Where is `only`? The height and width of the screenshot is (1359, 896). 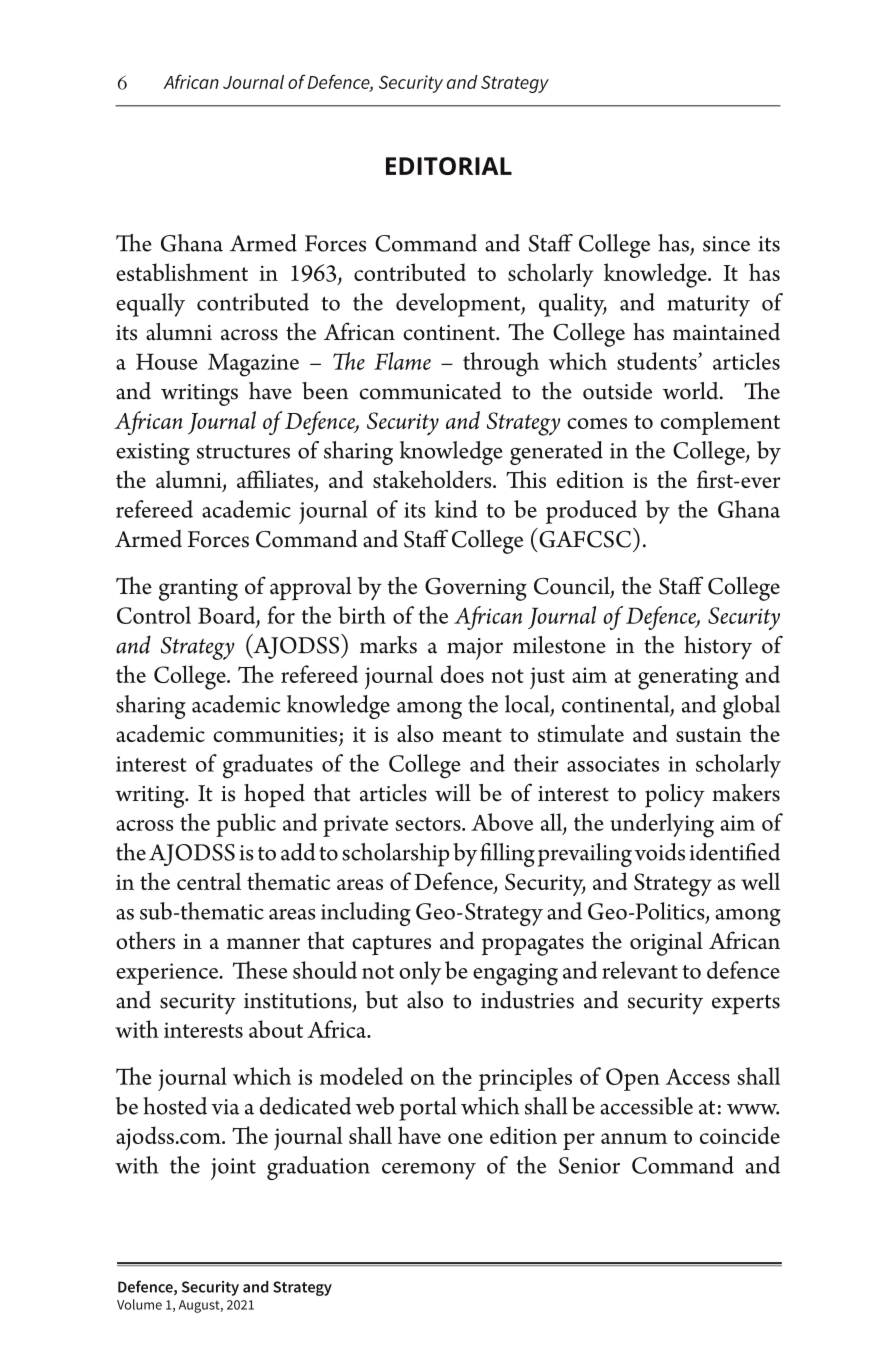 only is located at coordinates (420, 973).
